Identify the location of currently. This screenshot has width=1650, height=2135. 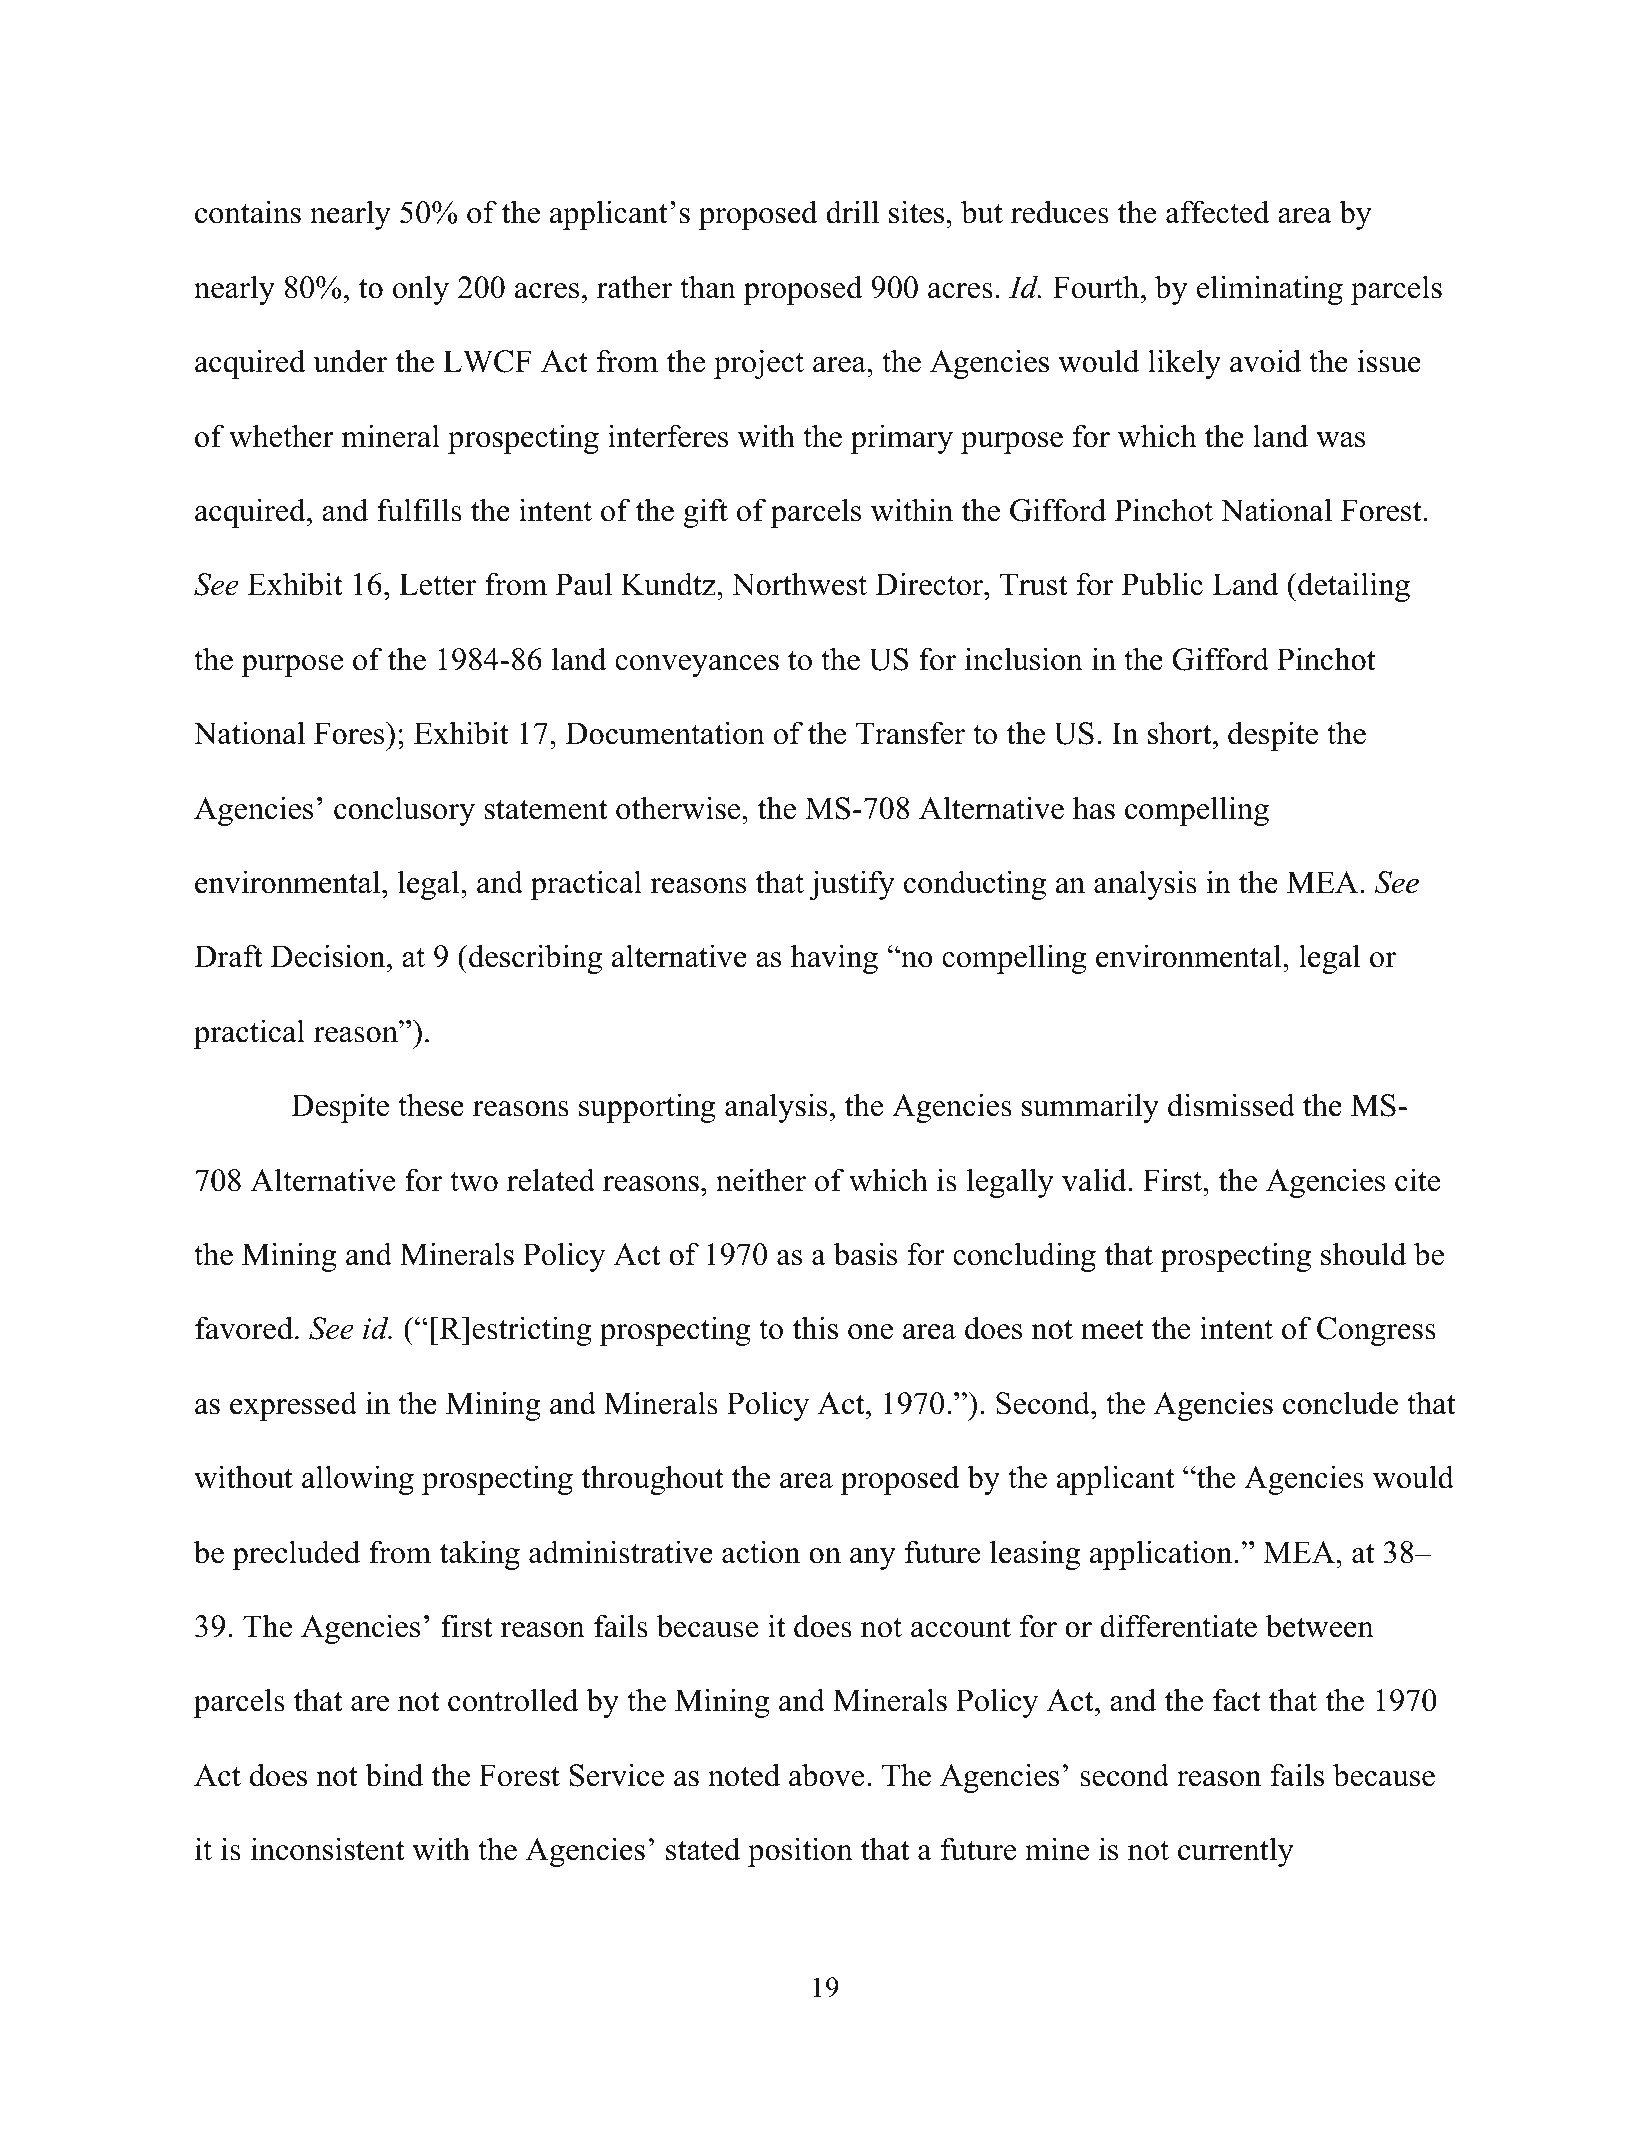
(1236, 1852).
